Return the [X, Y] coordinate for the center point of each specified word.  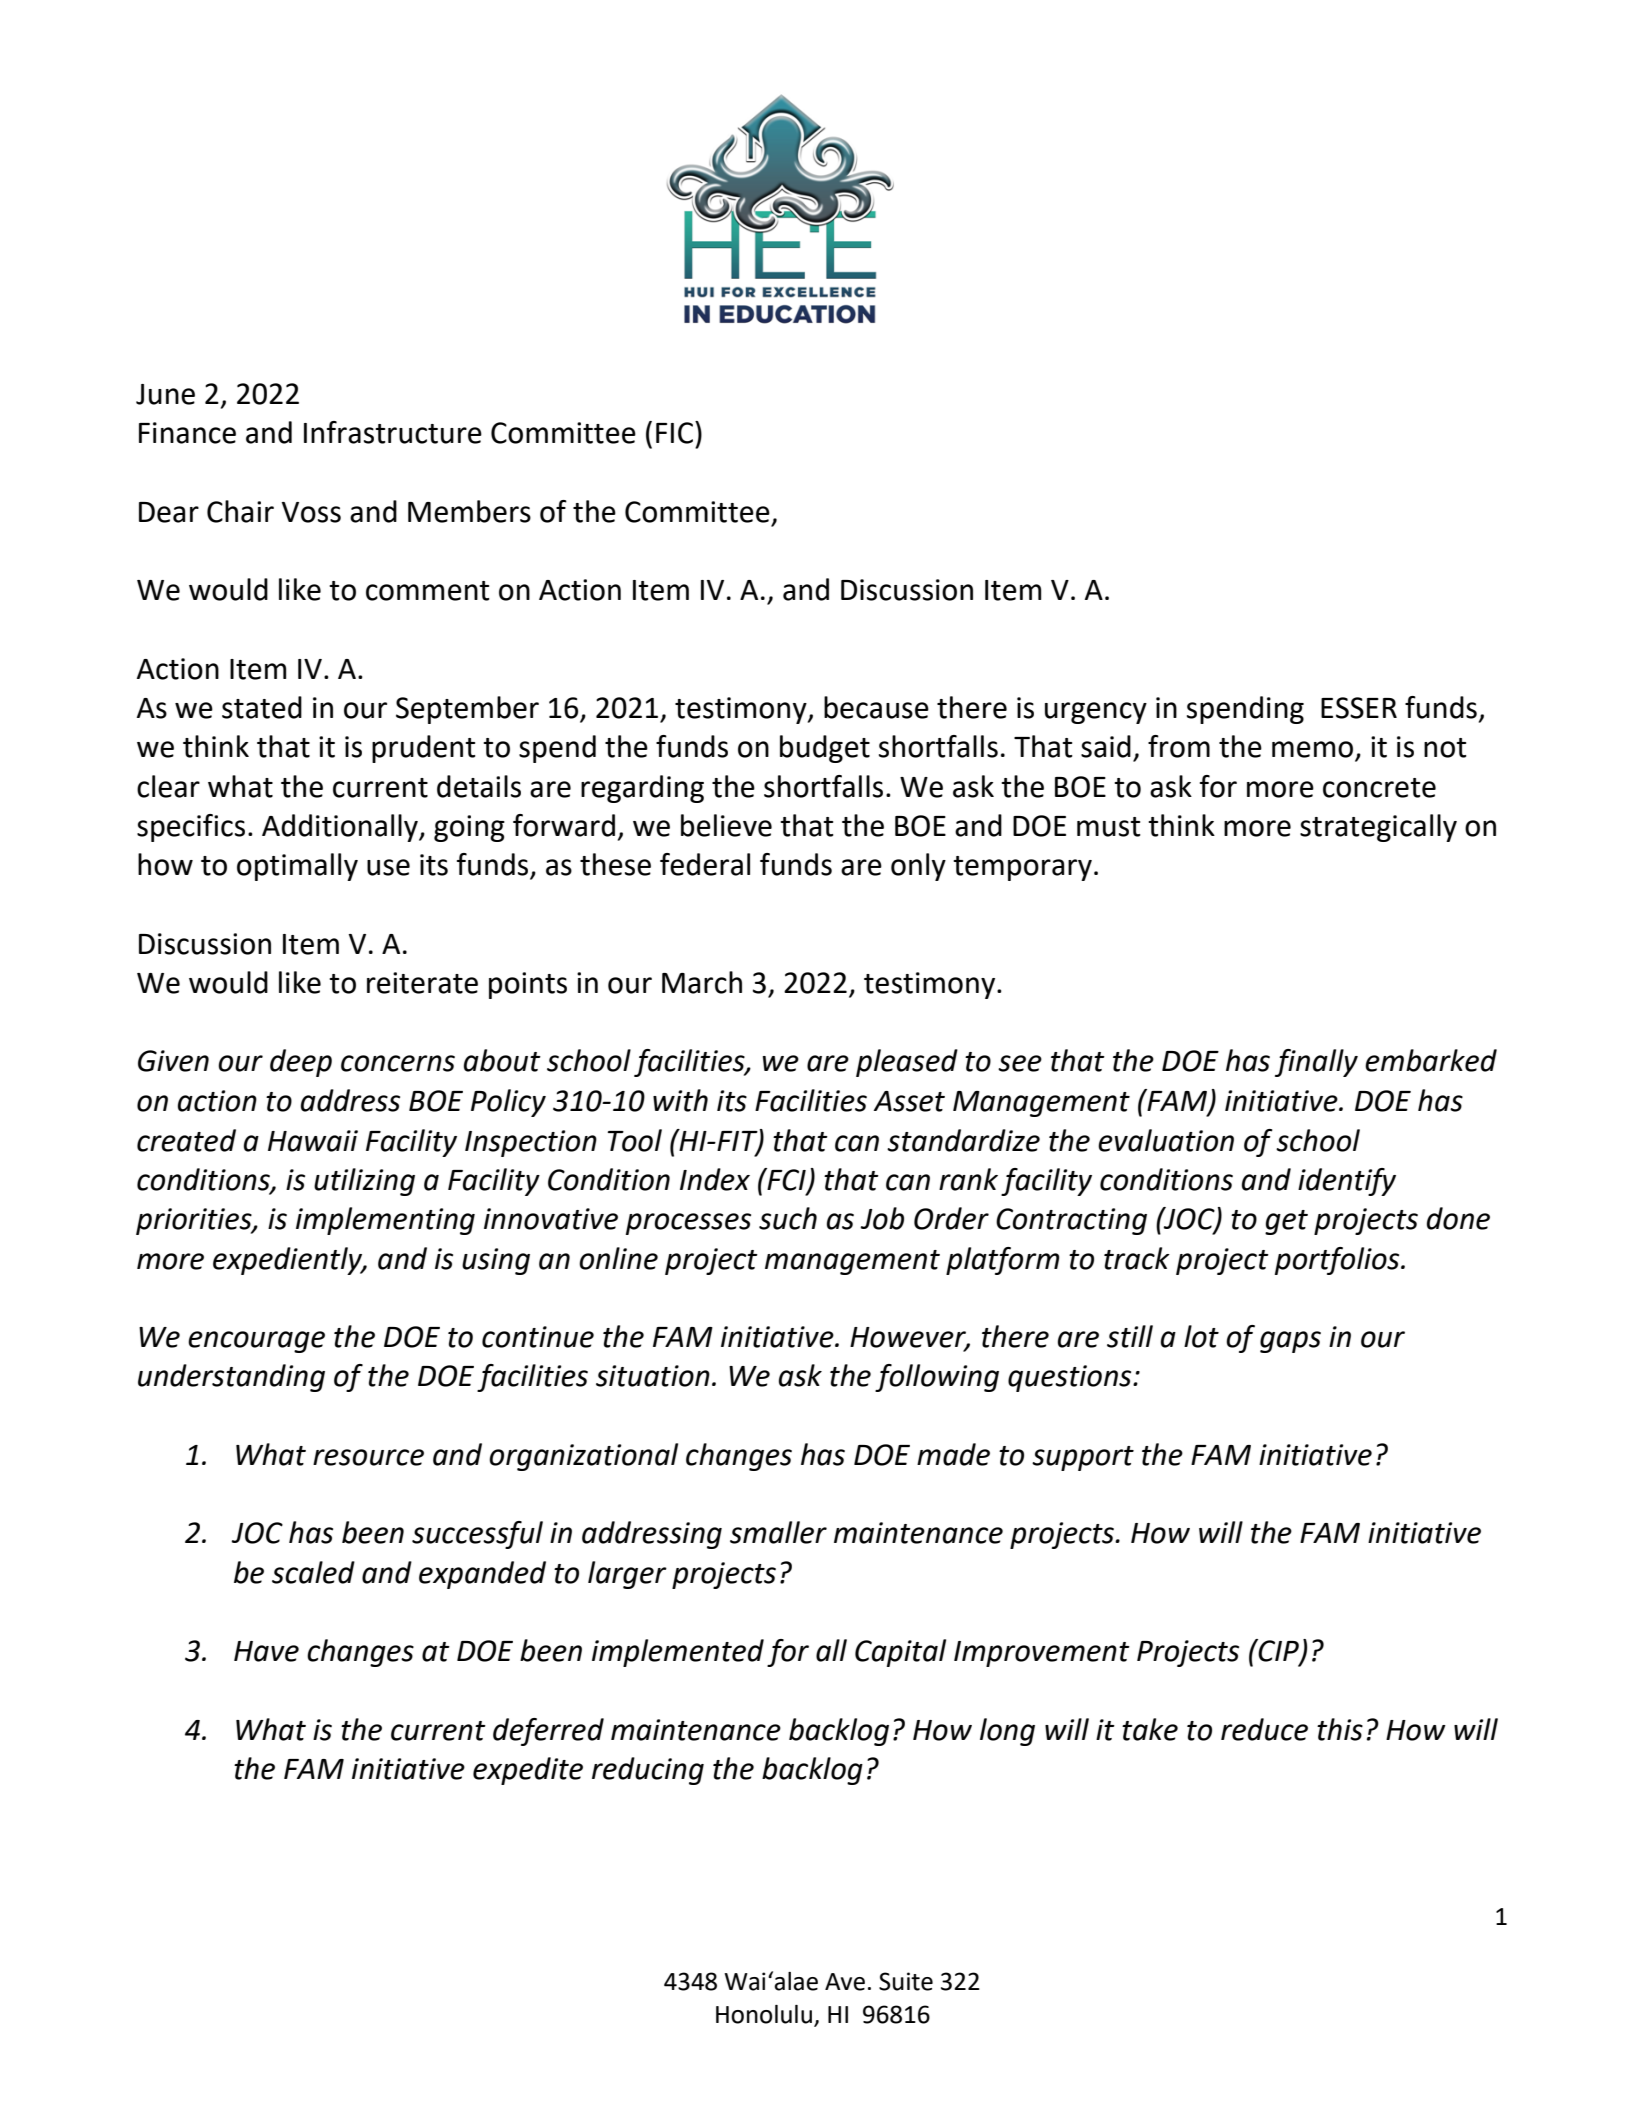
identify [1347, 1182]
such [788, 1218]
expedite [528, 1771]
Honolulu [764, 2014]
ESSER [1359, 708]
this [1340, 1729]
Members [469, 511]
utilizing [364, 1182]
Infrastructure [393, 432]
